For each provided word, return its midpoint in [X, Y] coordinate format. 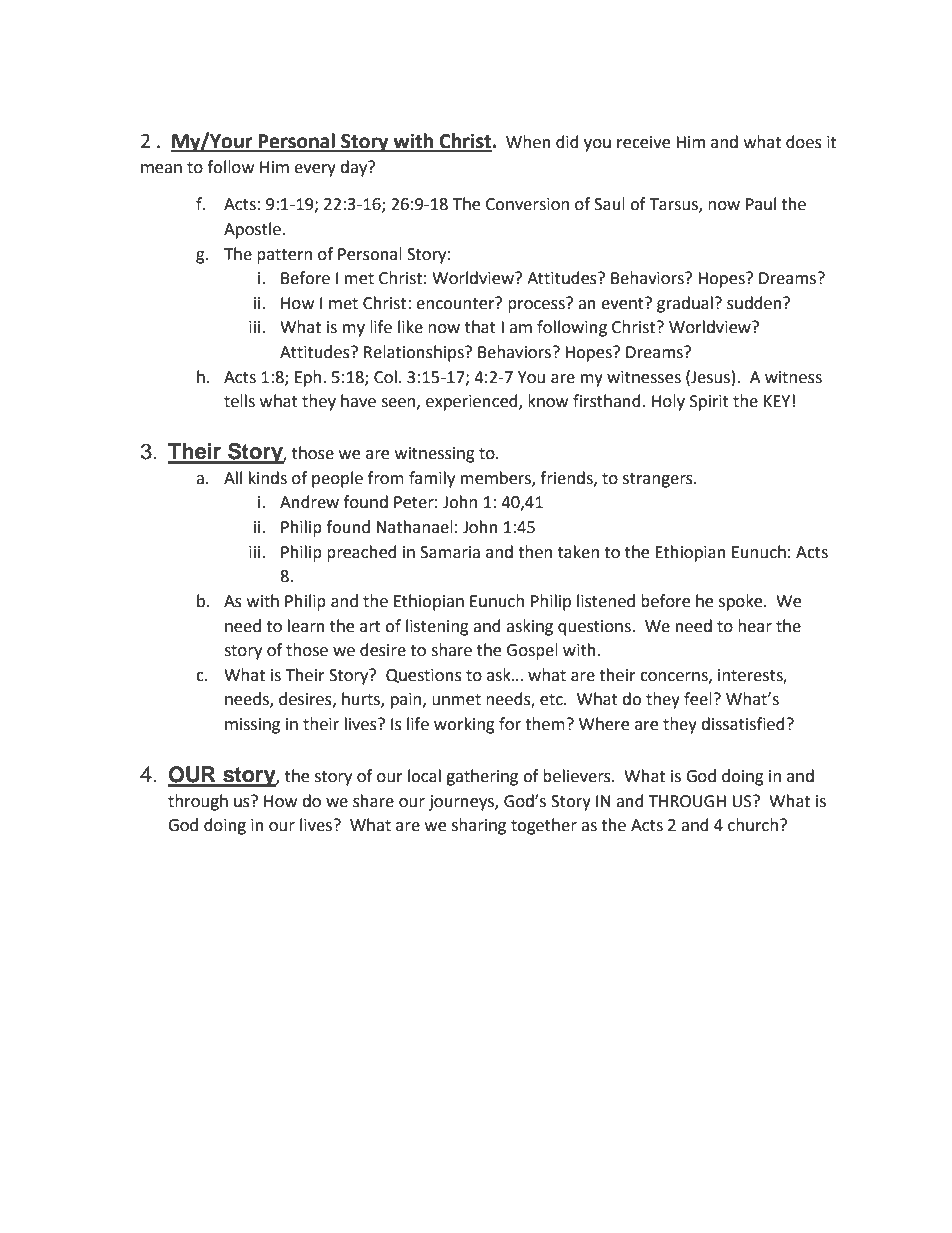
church [753, 825]
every [315, 170]
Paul [761, 204]
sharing [479, 826]
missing [252, 726]
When [528, 142]
